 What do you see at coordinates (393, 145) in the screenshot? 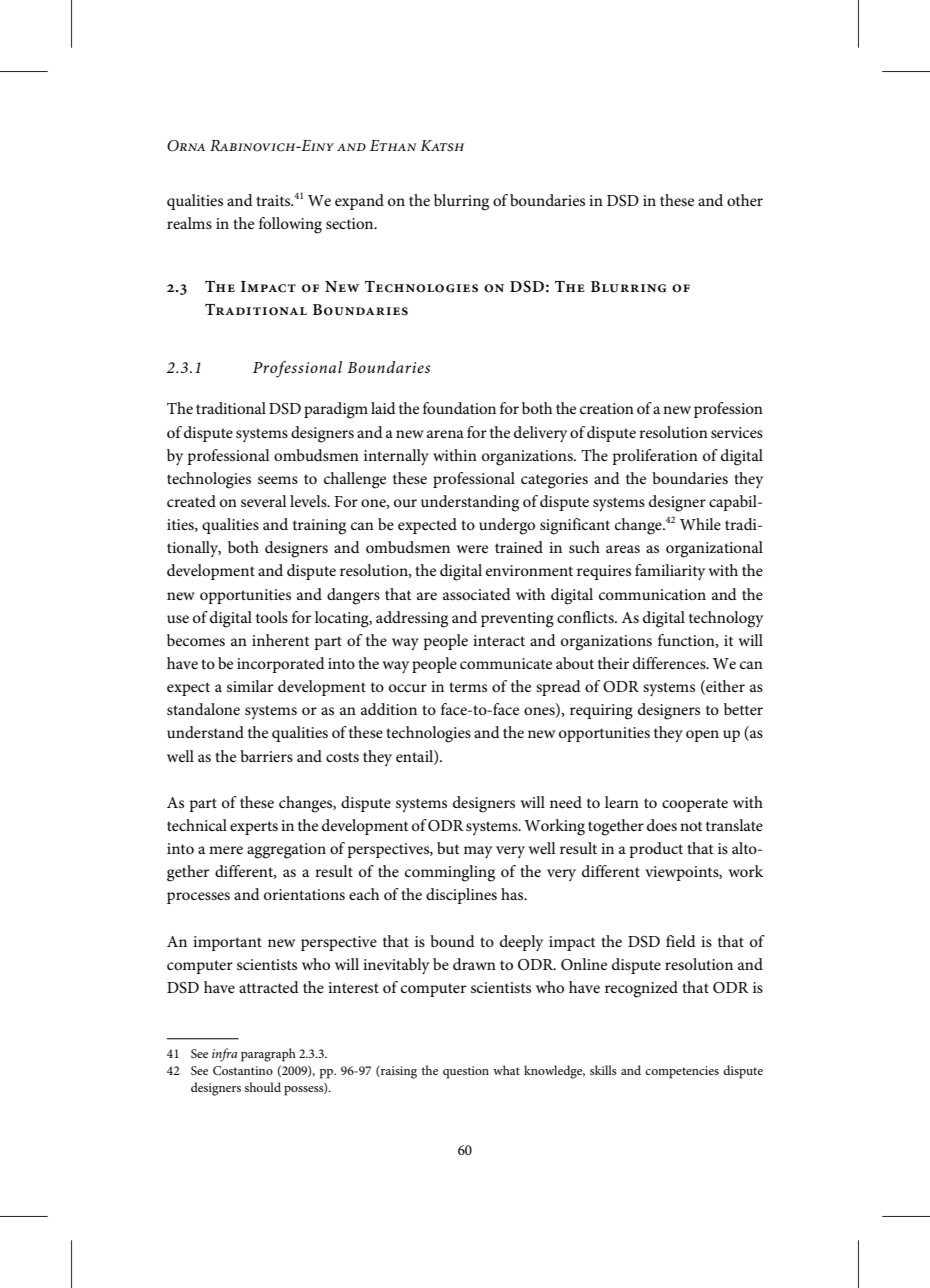
I see `Ethan` at bounding box center [393, 145].
